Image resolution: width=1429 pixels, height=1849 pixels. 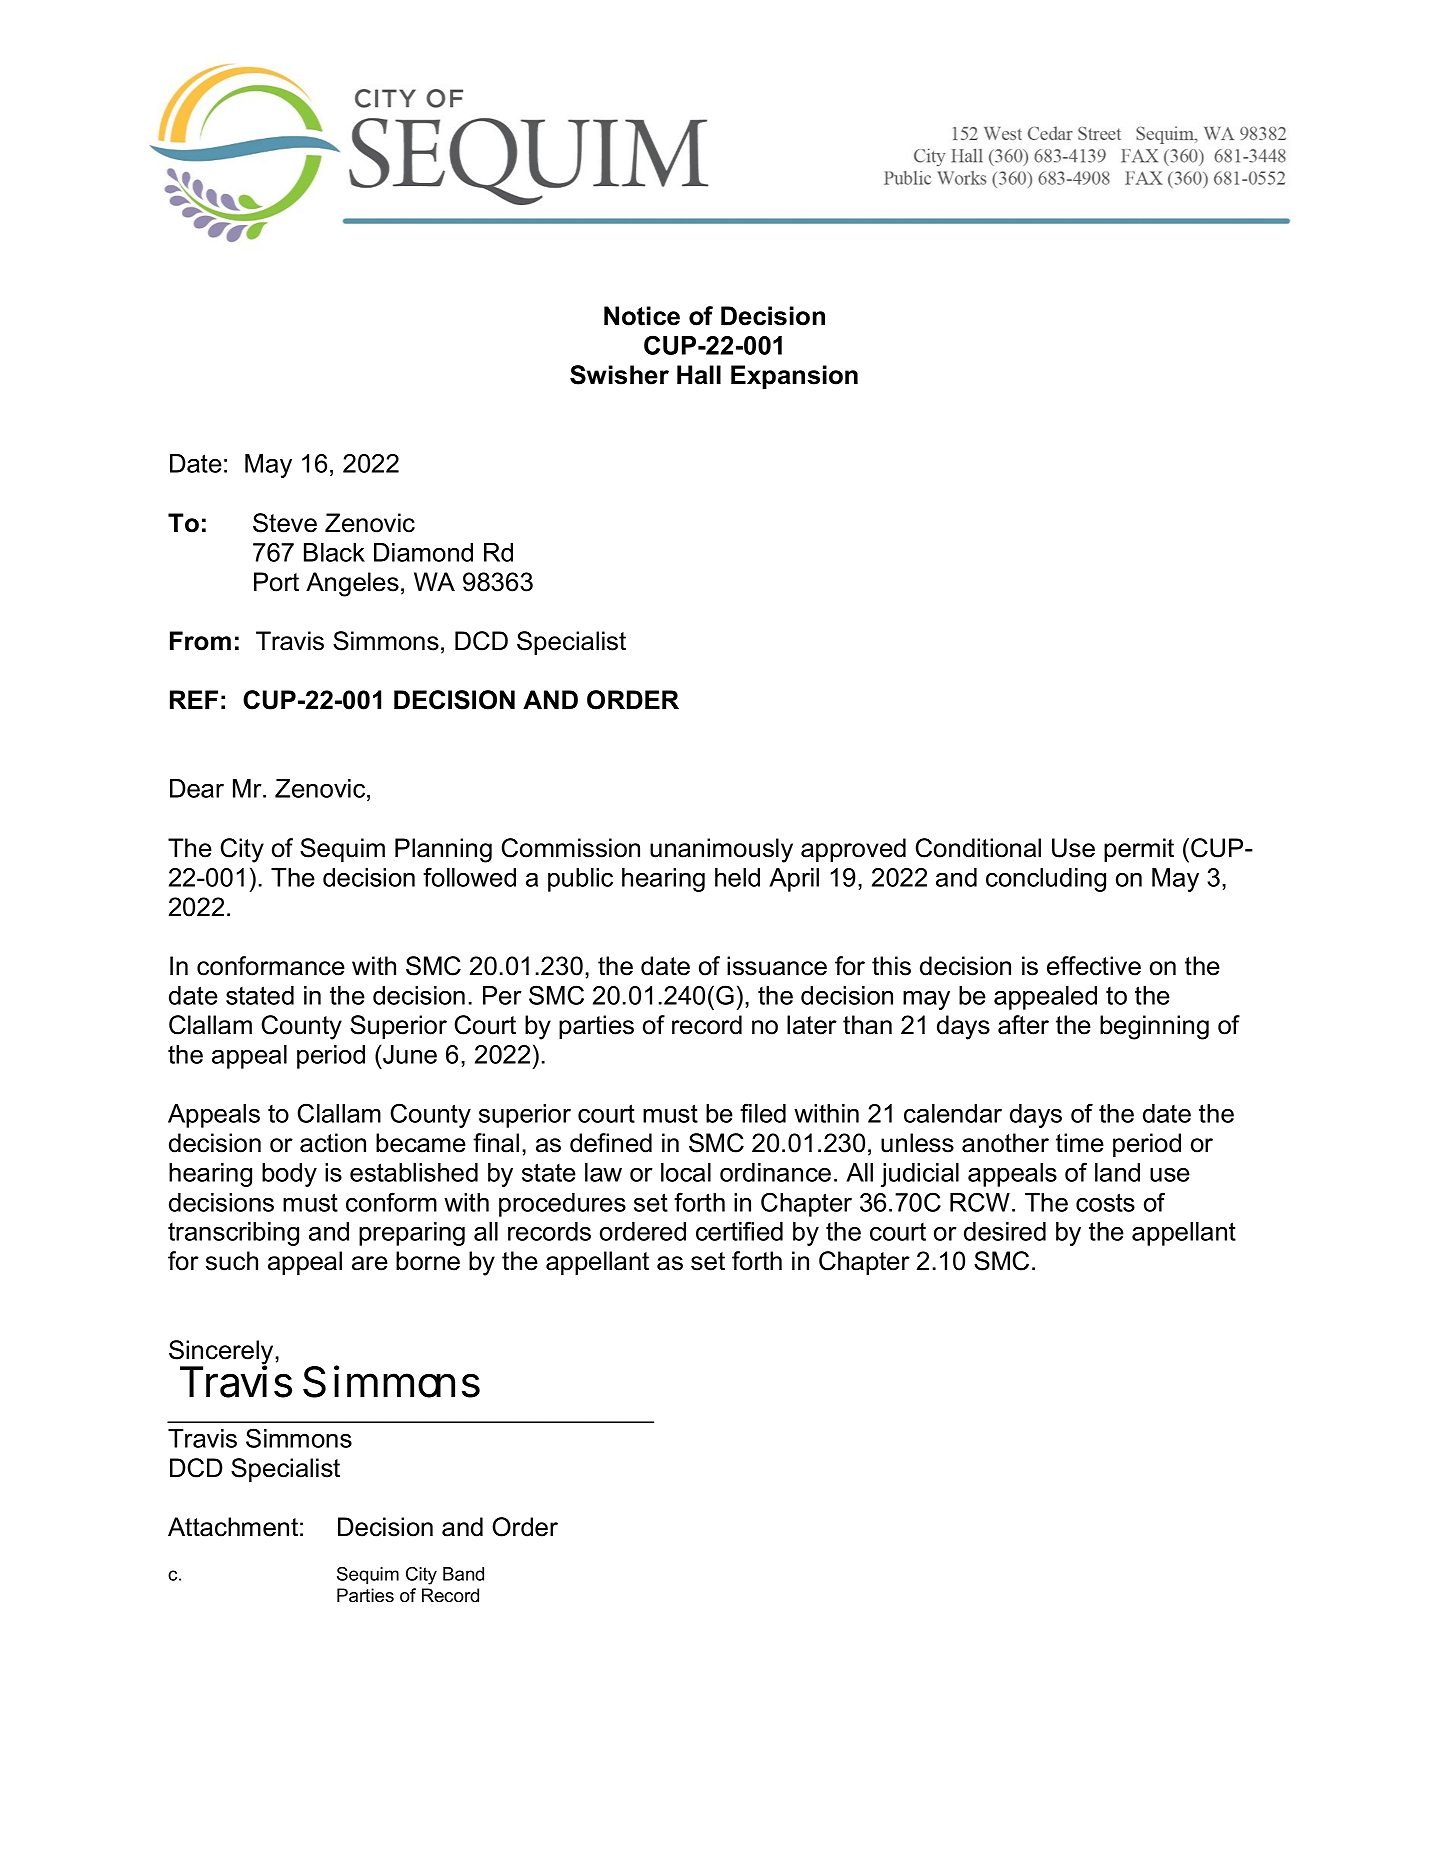 I want to click on Steve, so click(x=285, y=523).
